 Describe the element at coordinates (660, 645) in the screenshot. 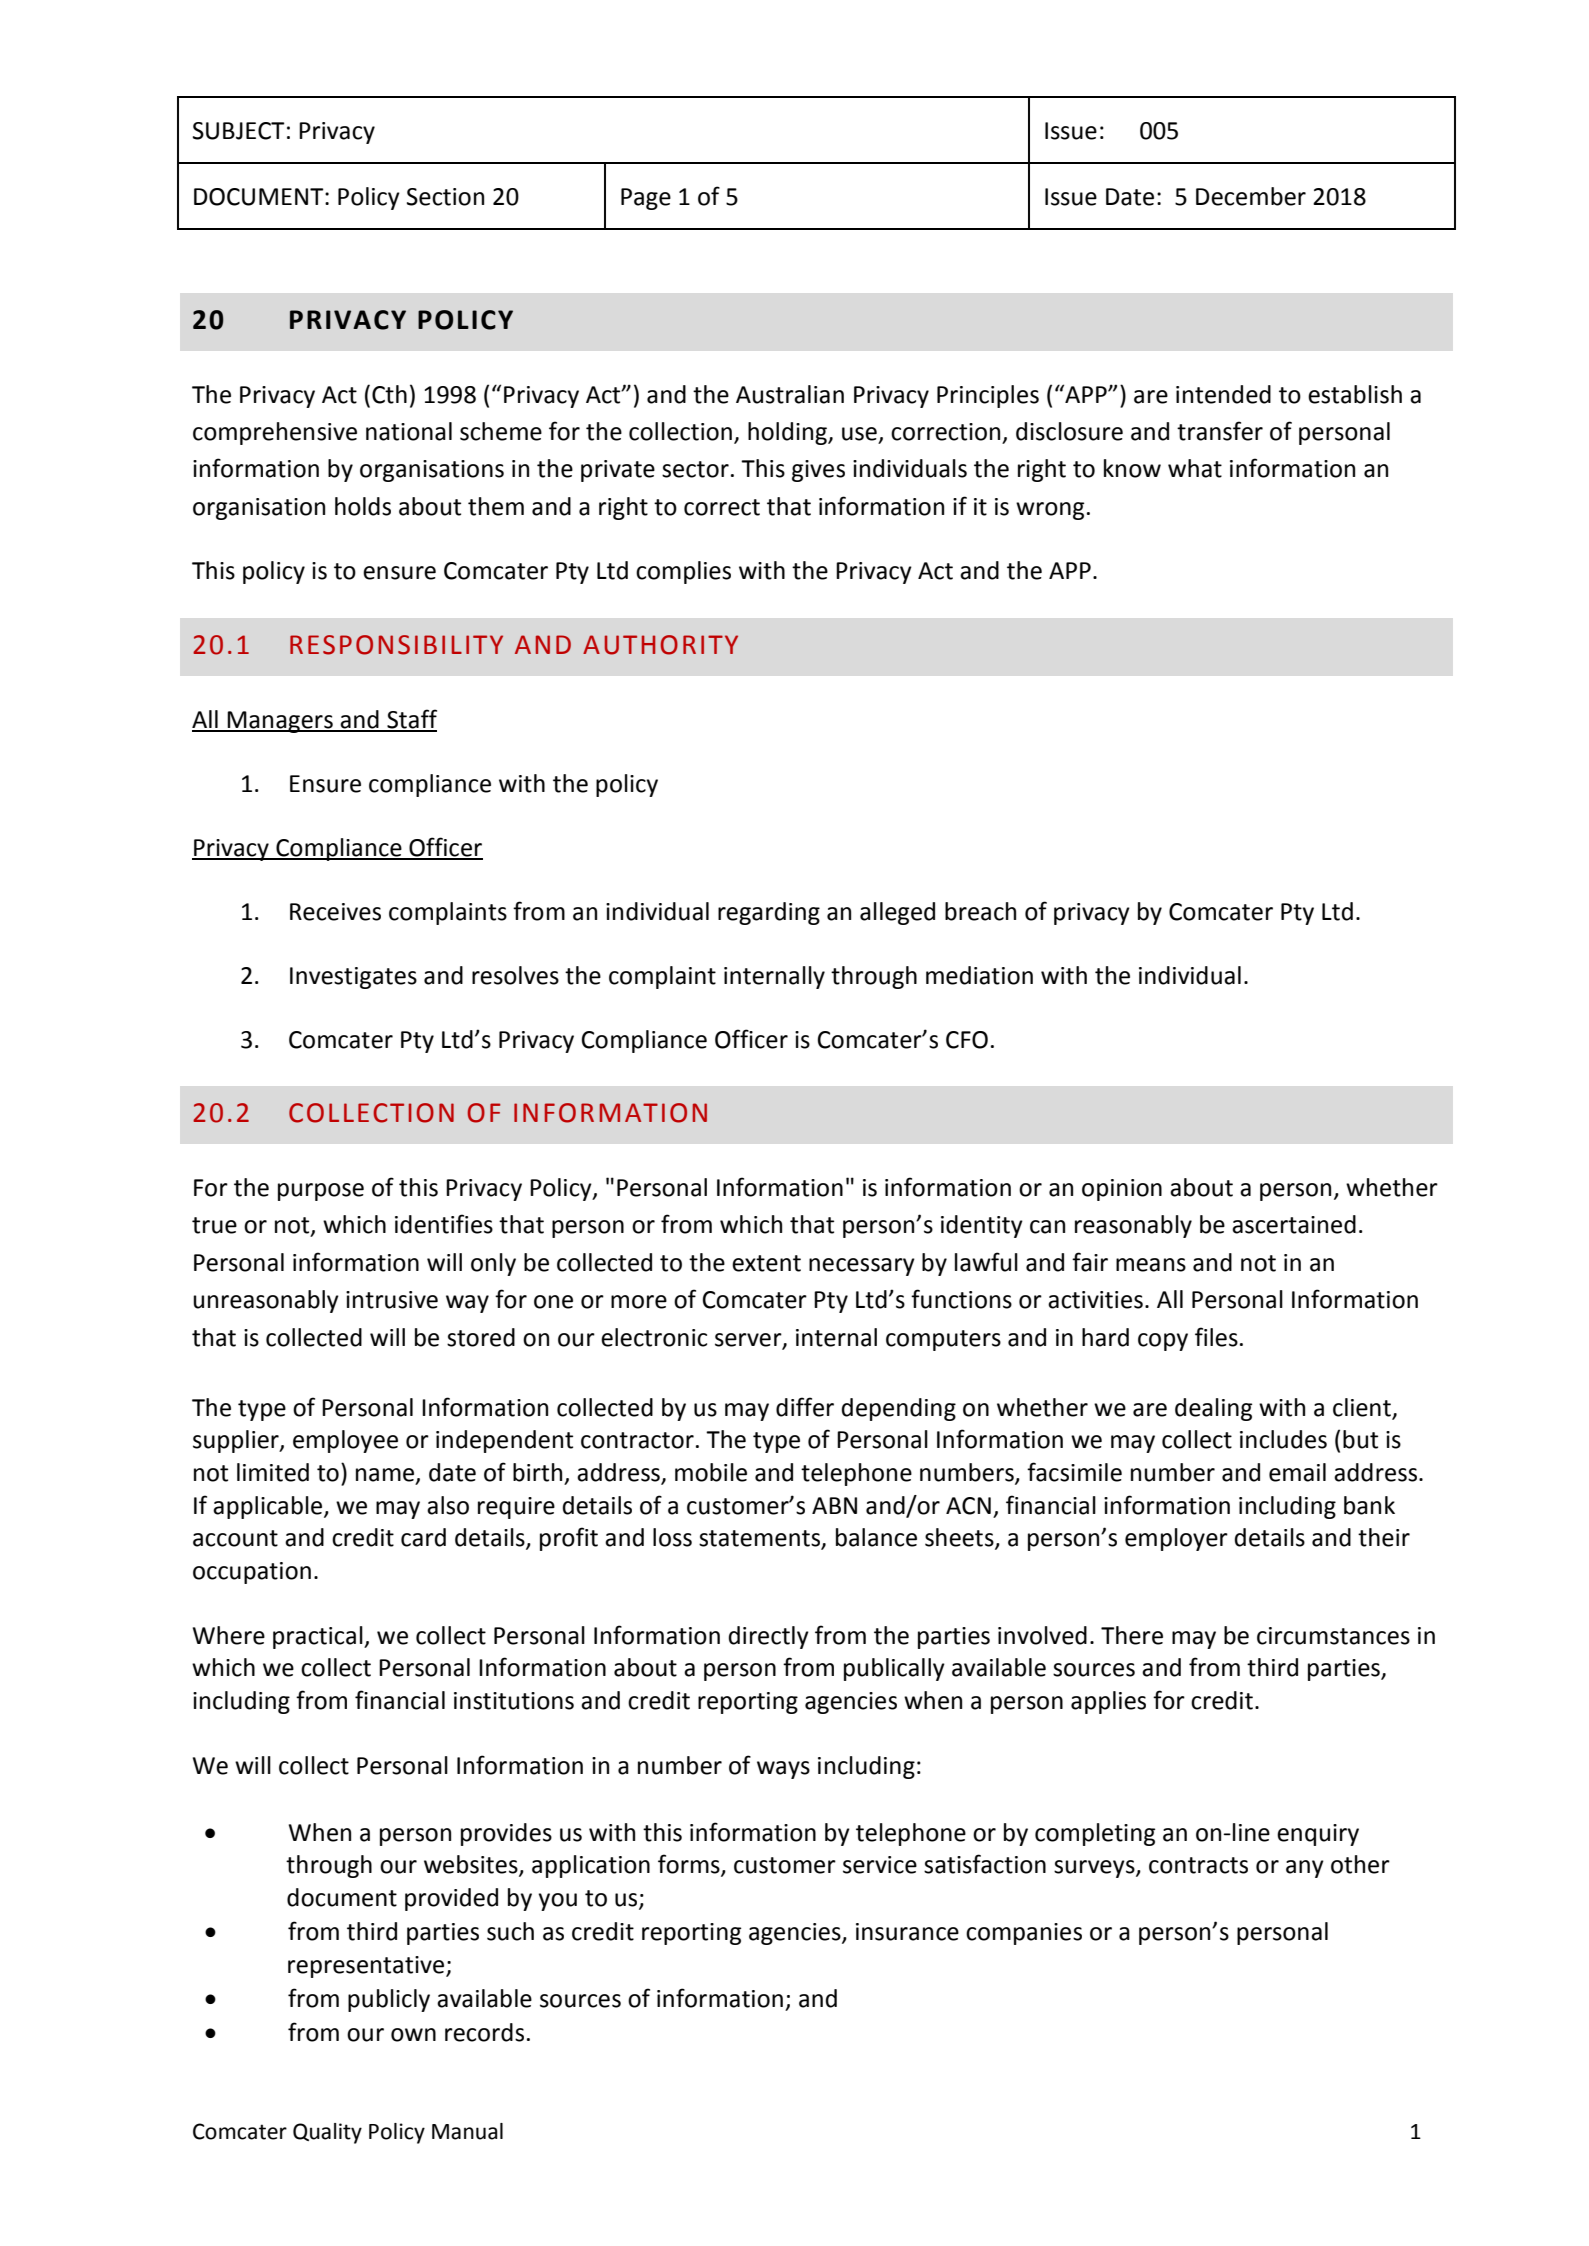

I see `AUTHORITY` at that location.
